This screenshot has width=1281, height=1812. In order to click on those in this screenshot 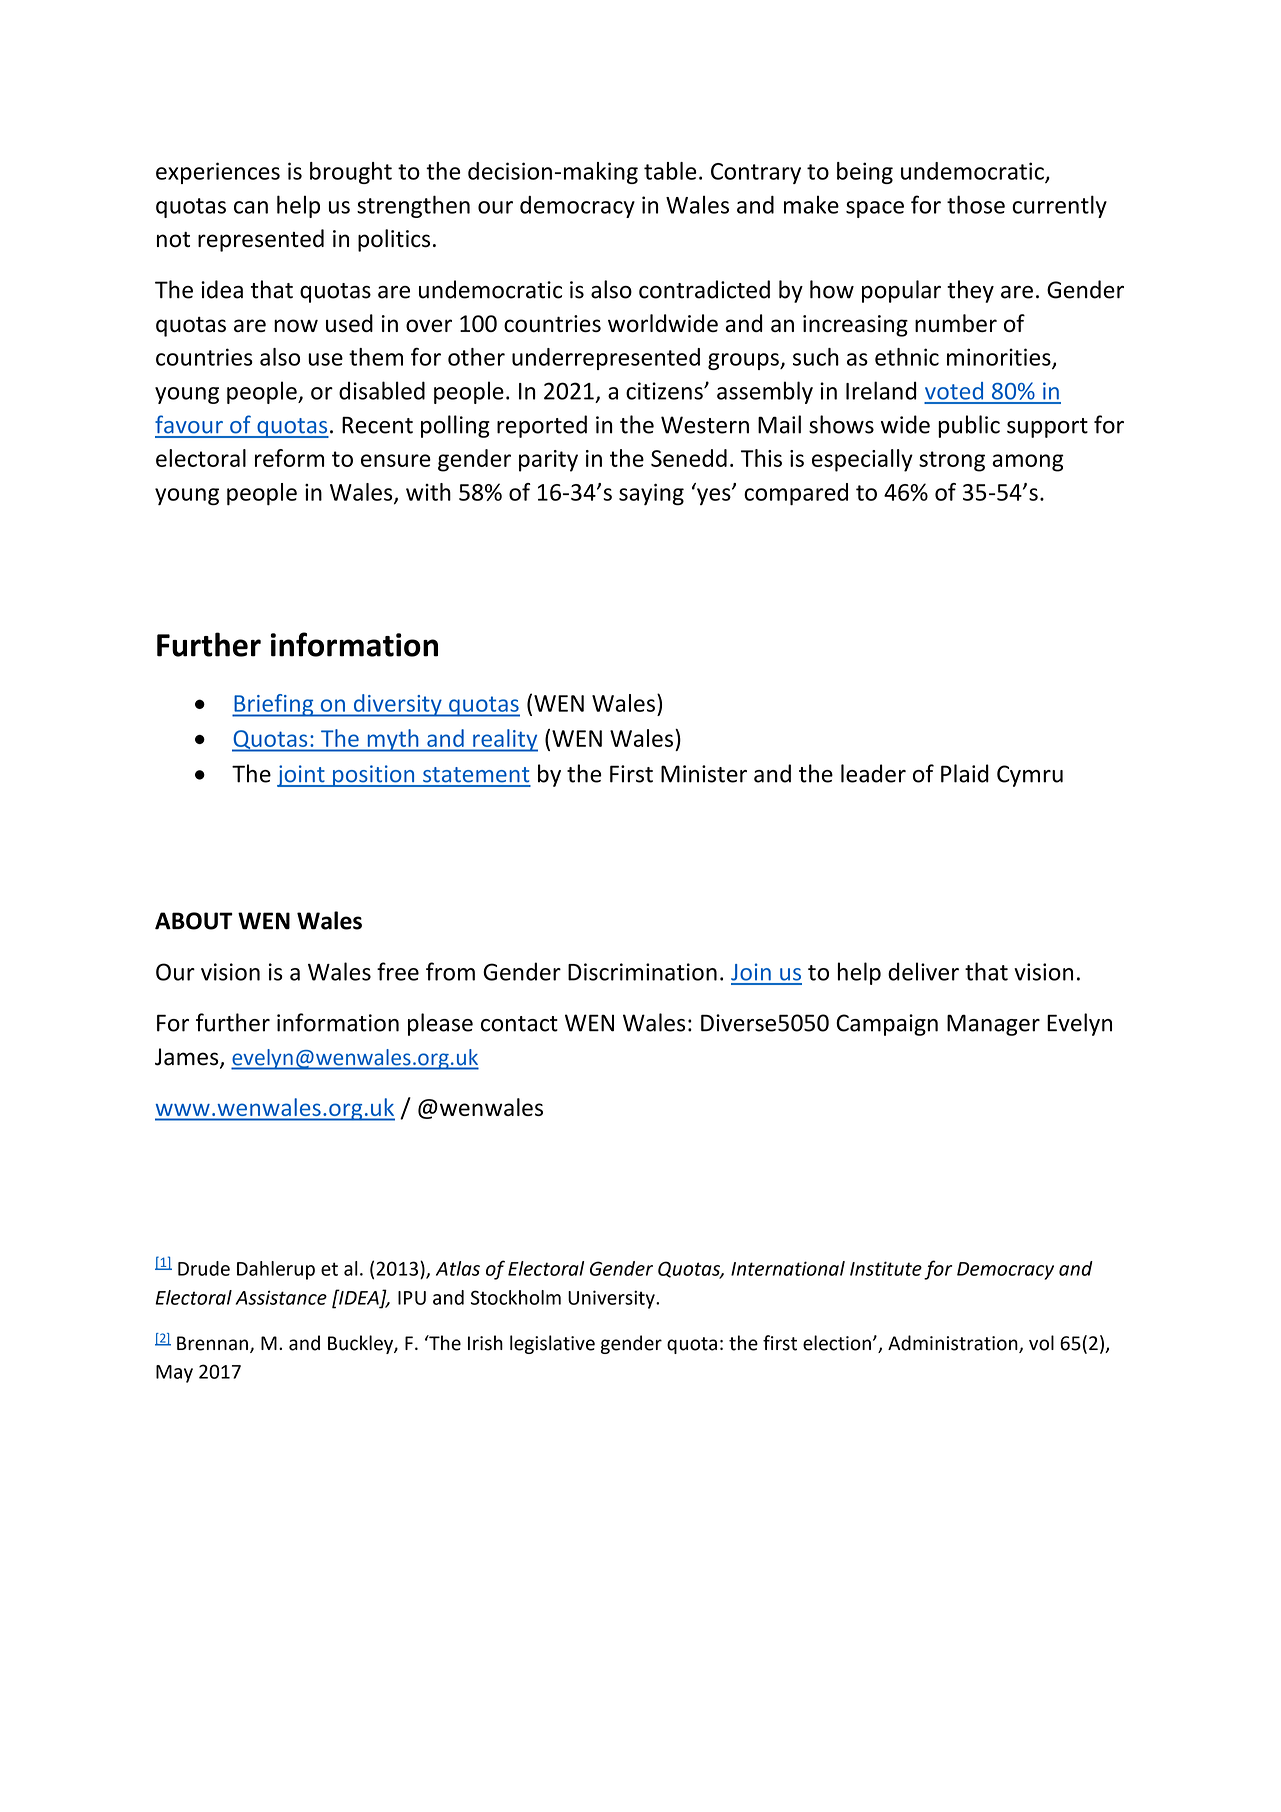, I will do `click(976, 204)`.
